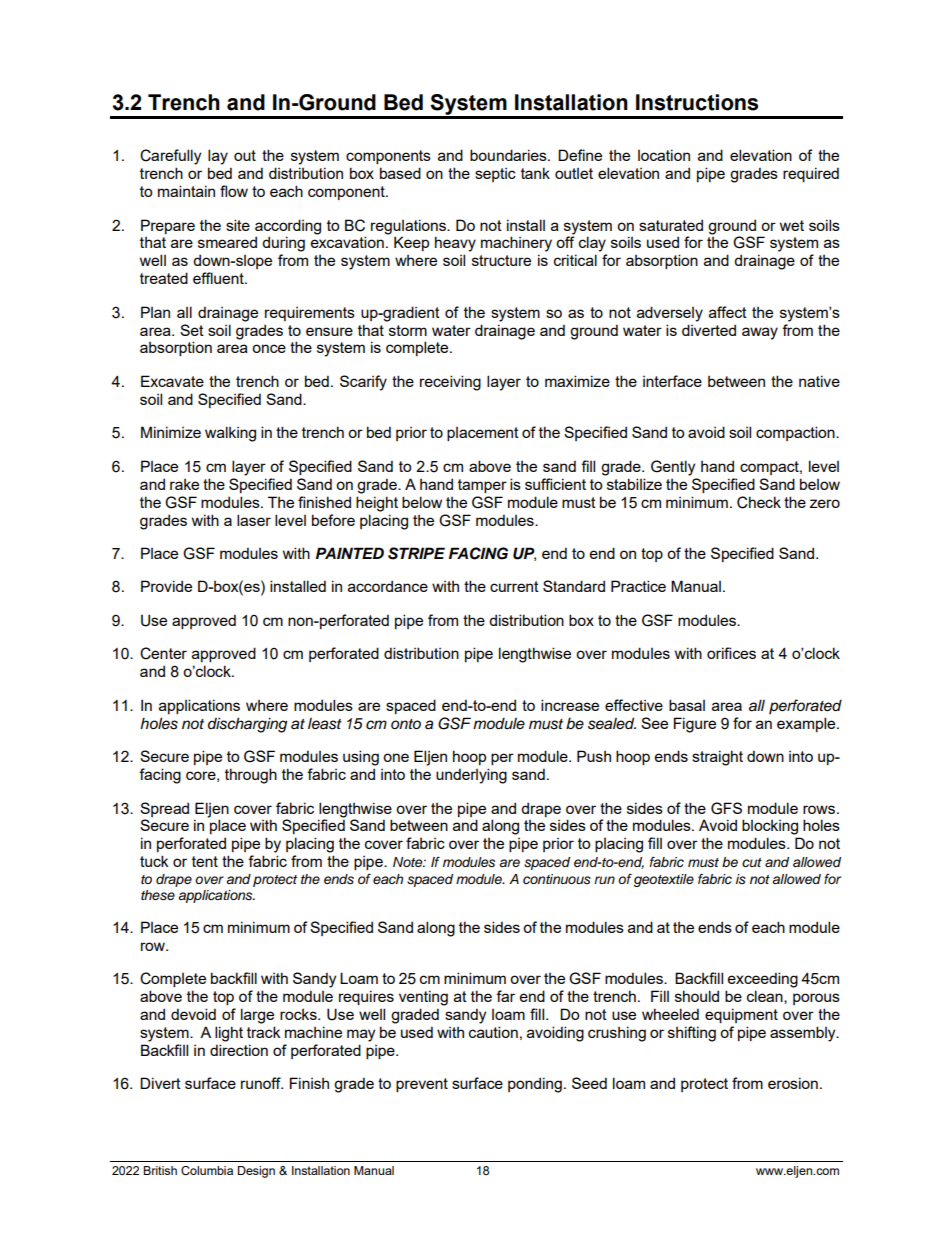  Describe the element at coordinates (697, 102) in the screenshot. I see `Instructions` at that location.
